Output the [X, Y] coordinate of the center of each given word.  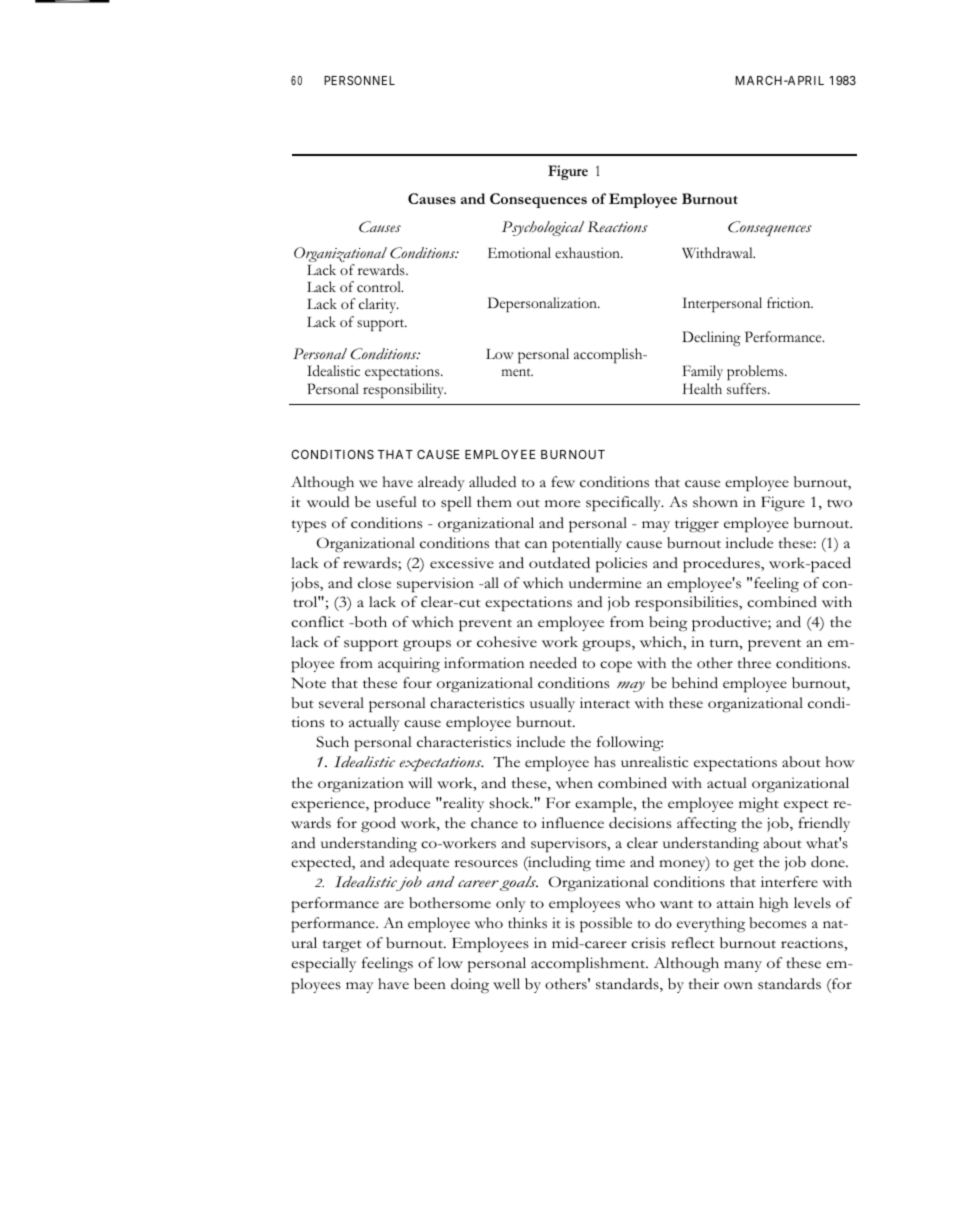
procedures [722, 565]
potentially [587, 545]
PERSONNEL [359, 80]
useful [396, 502]
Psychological [543, 228]
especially [323, 965]
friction [790, 303]
